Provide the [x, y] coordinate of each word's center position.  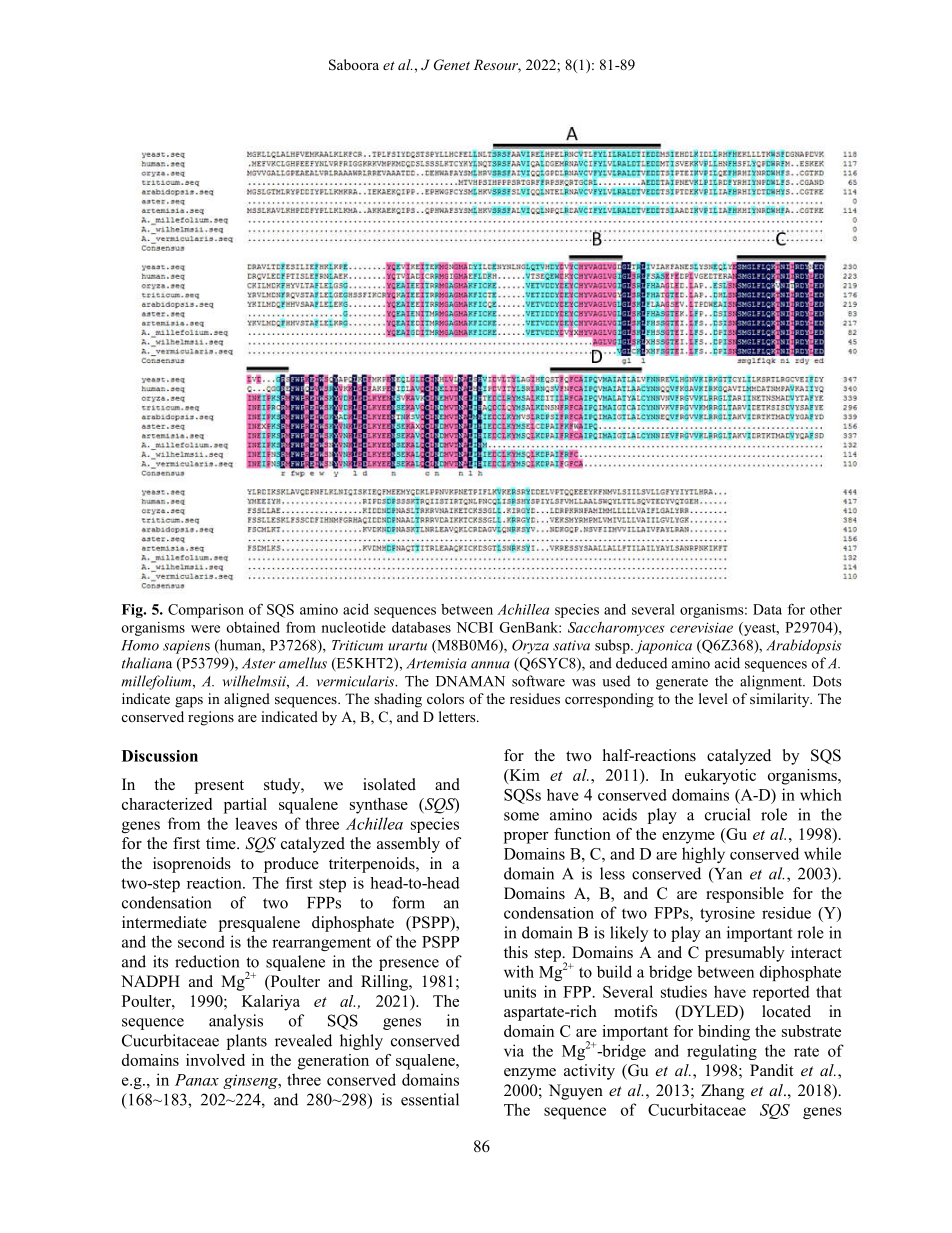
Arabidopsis [803, 646]
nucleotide [353, 627]
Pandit [772, 1070]
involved [215, 1060]
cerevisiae [701, 627]
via [514, 1050]
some [521, 816]
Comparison [206, 611]
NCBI [474, 627]
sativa [571, 645]
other [826, 609]
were [205, 629]
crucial [727, 814]
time [222, 843]
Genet [452, 65]
